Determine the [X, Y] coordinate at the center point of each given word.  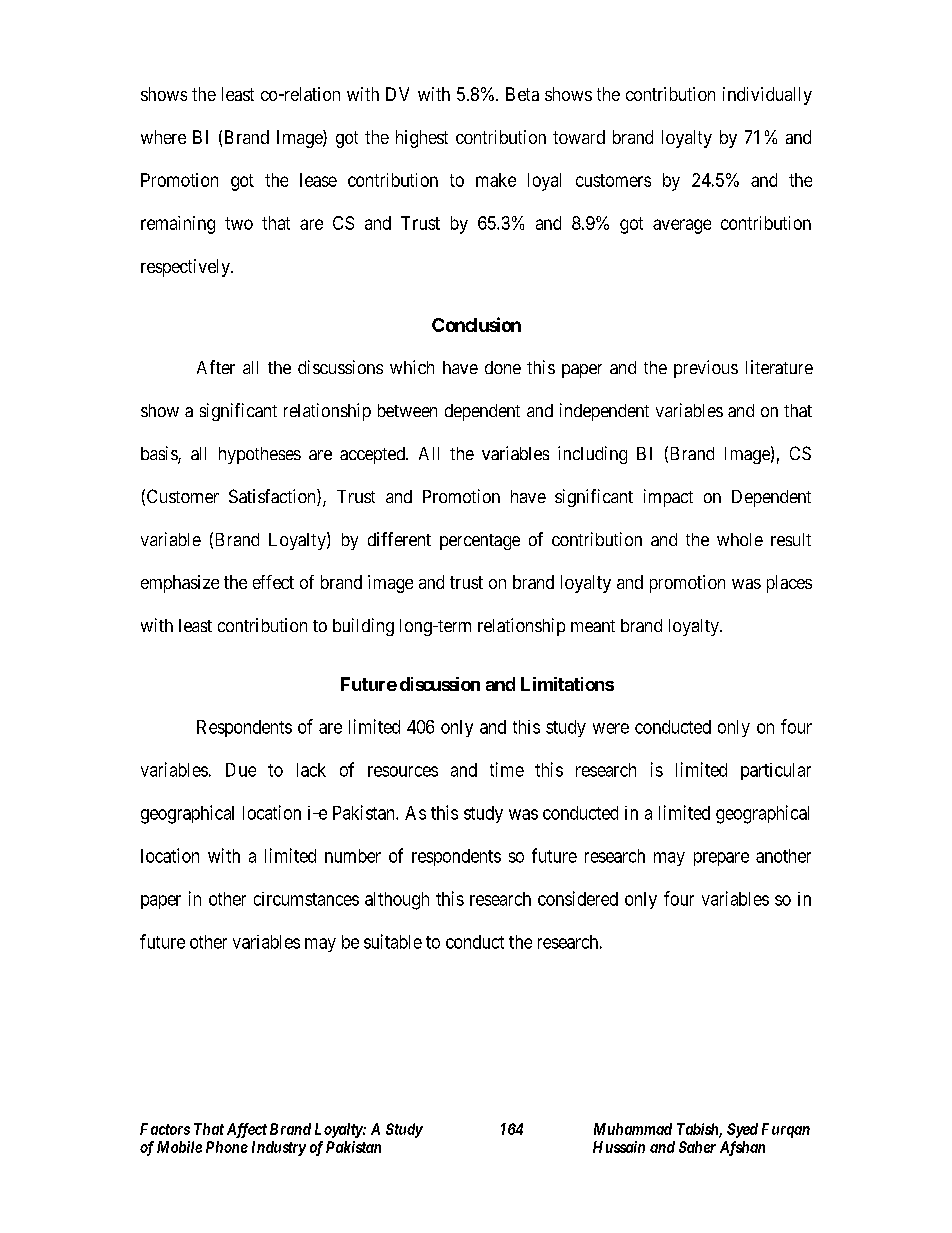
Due [241, 770]
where [163, 137]
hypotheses [260, 455]
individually [767, 96]
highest [422, 139]
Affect [247, 1130]
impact [668, 498]
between [407, 410]
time [507, 769]
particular [776, 771]
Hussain [619, 1147]
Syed [742, 1130]
